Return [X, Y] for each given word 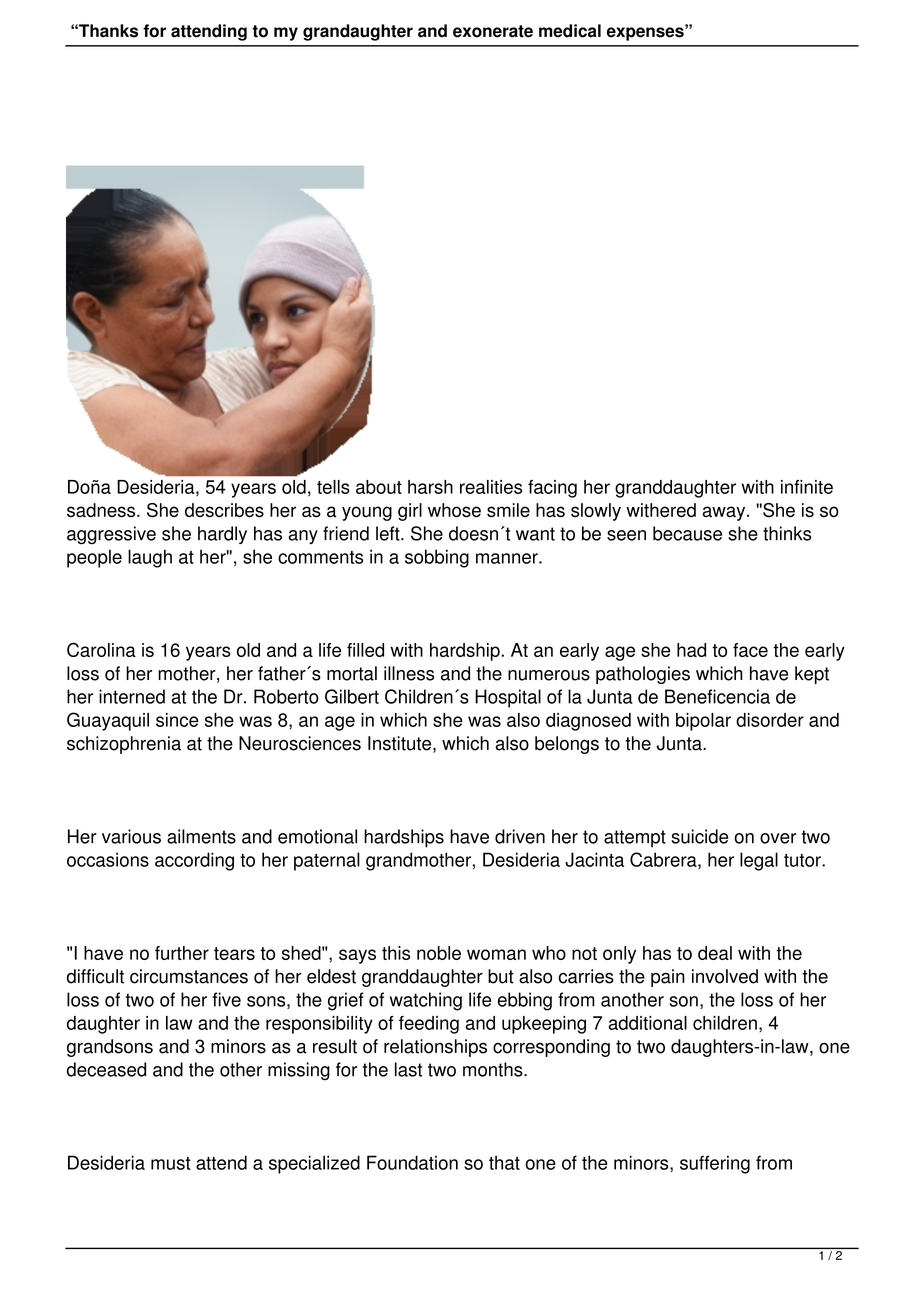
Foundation [412, 1162]
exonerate [493, 31]
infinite [807, 487]
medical [570, 31]
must [171, 1163]
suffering [715, 1164]
